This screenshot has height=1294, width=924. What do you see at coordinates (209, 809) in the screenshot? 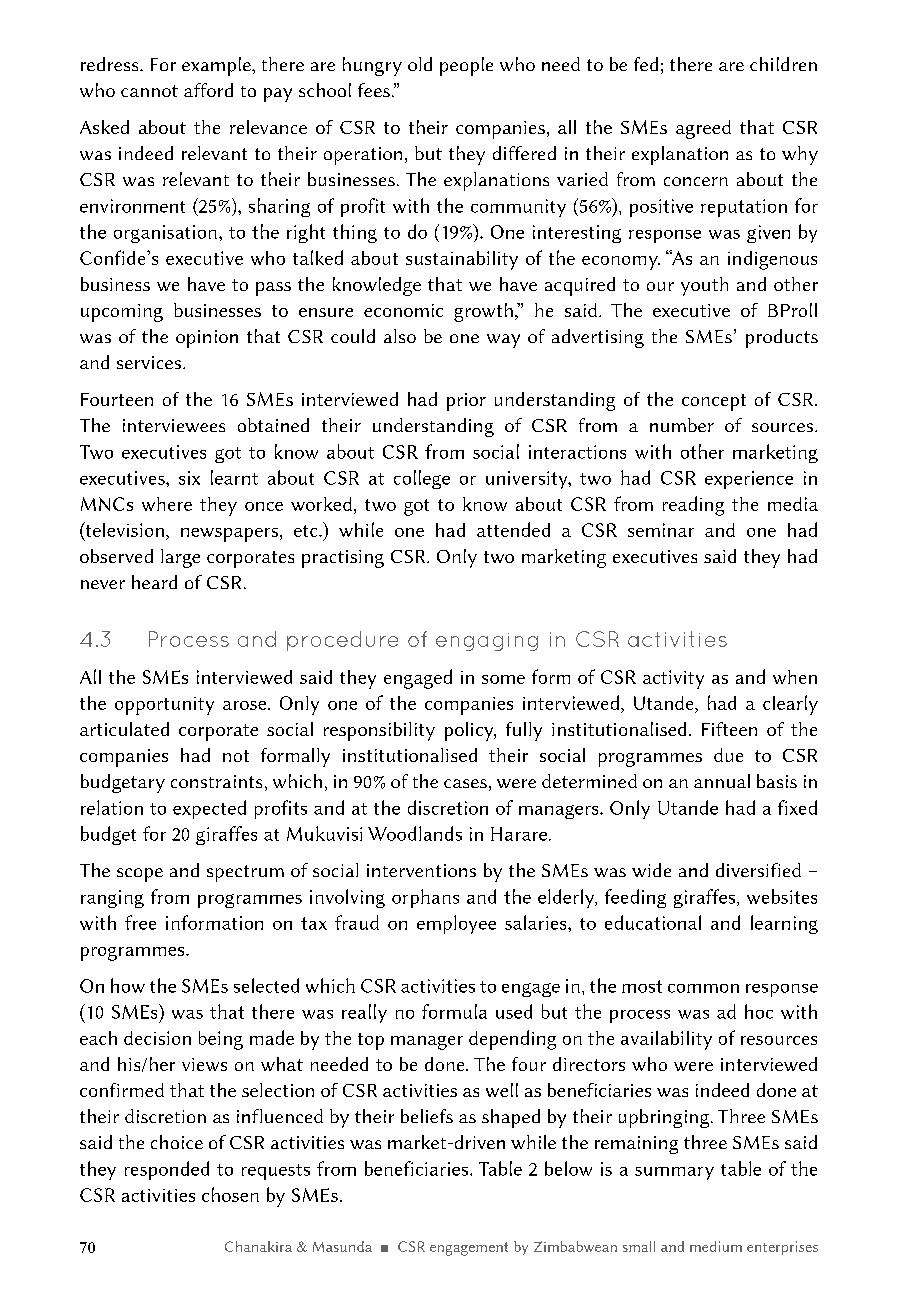
I see `expected` at bounding box center [209, 809].
